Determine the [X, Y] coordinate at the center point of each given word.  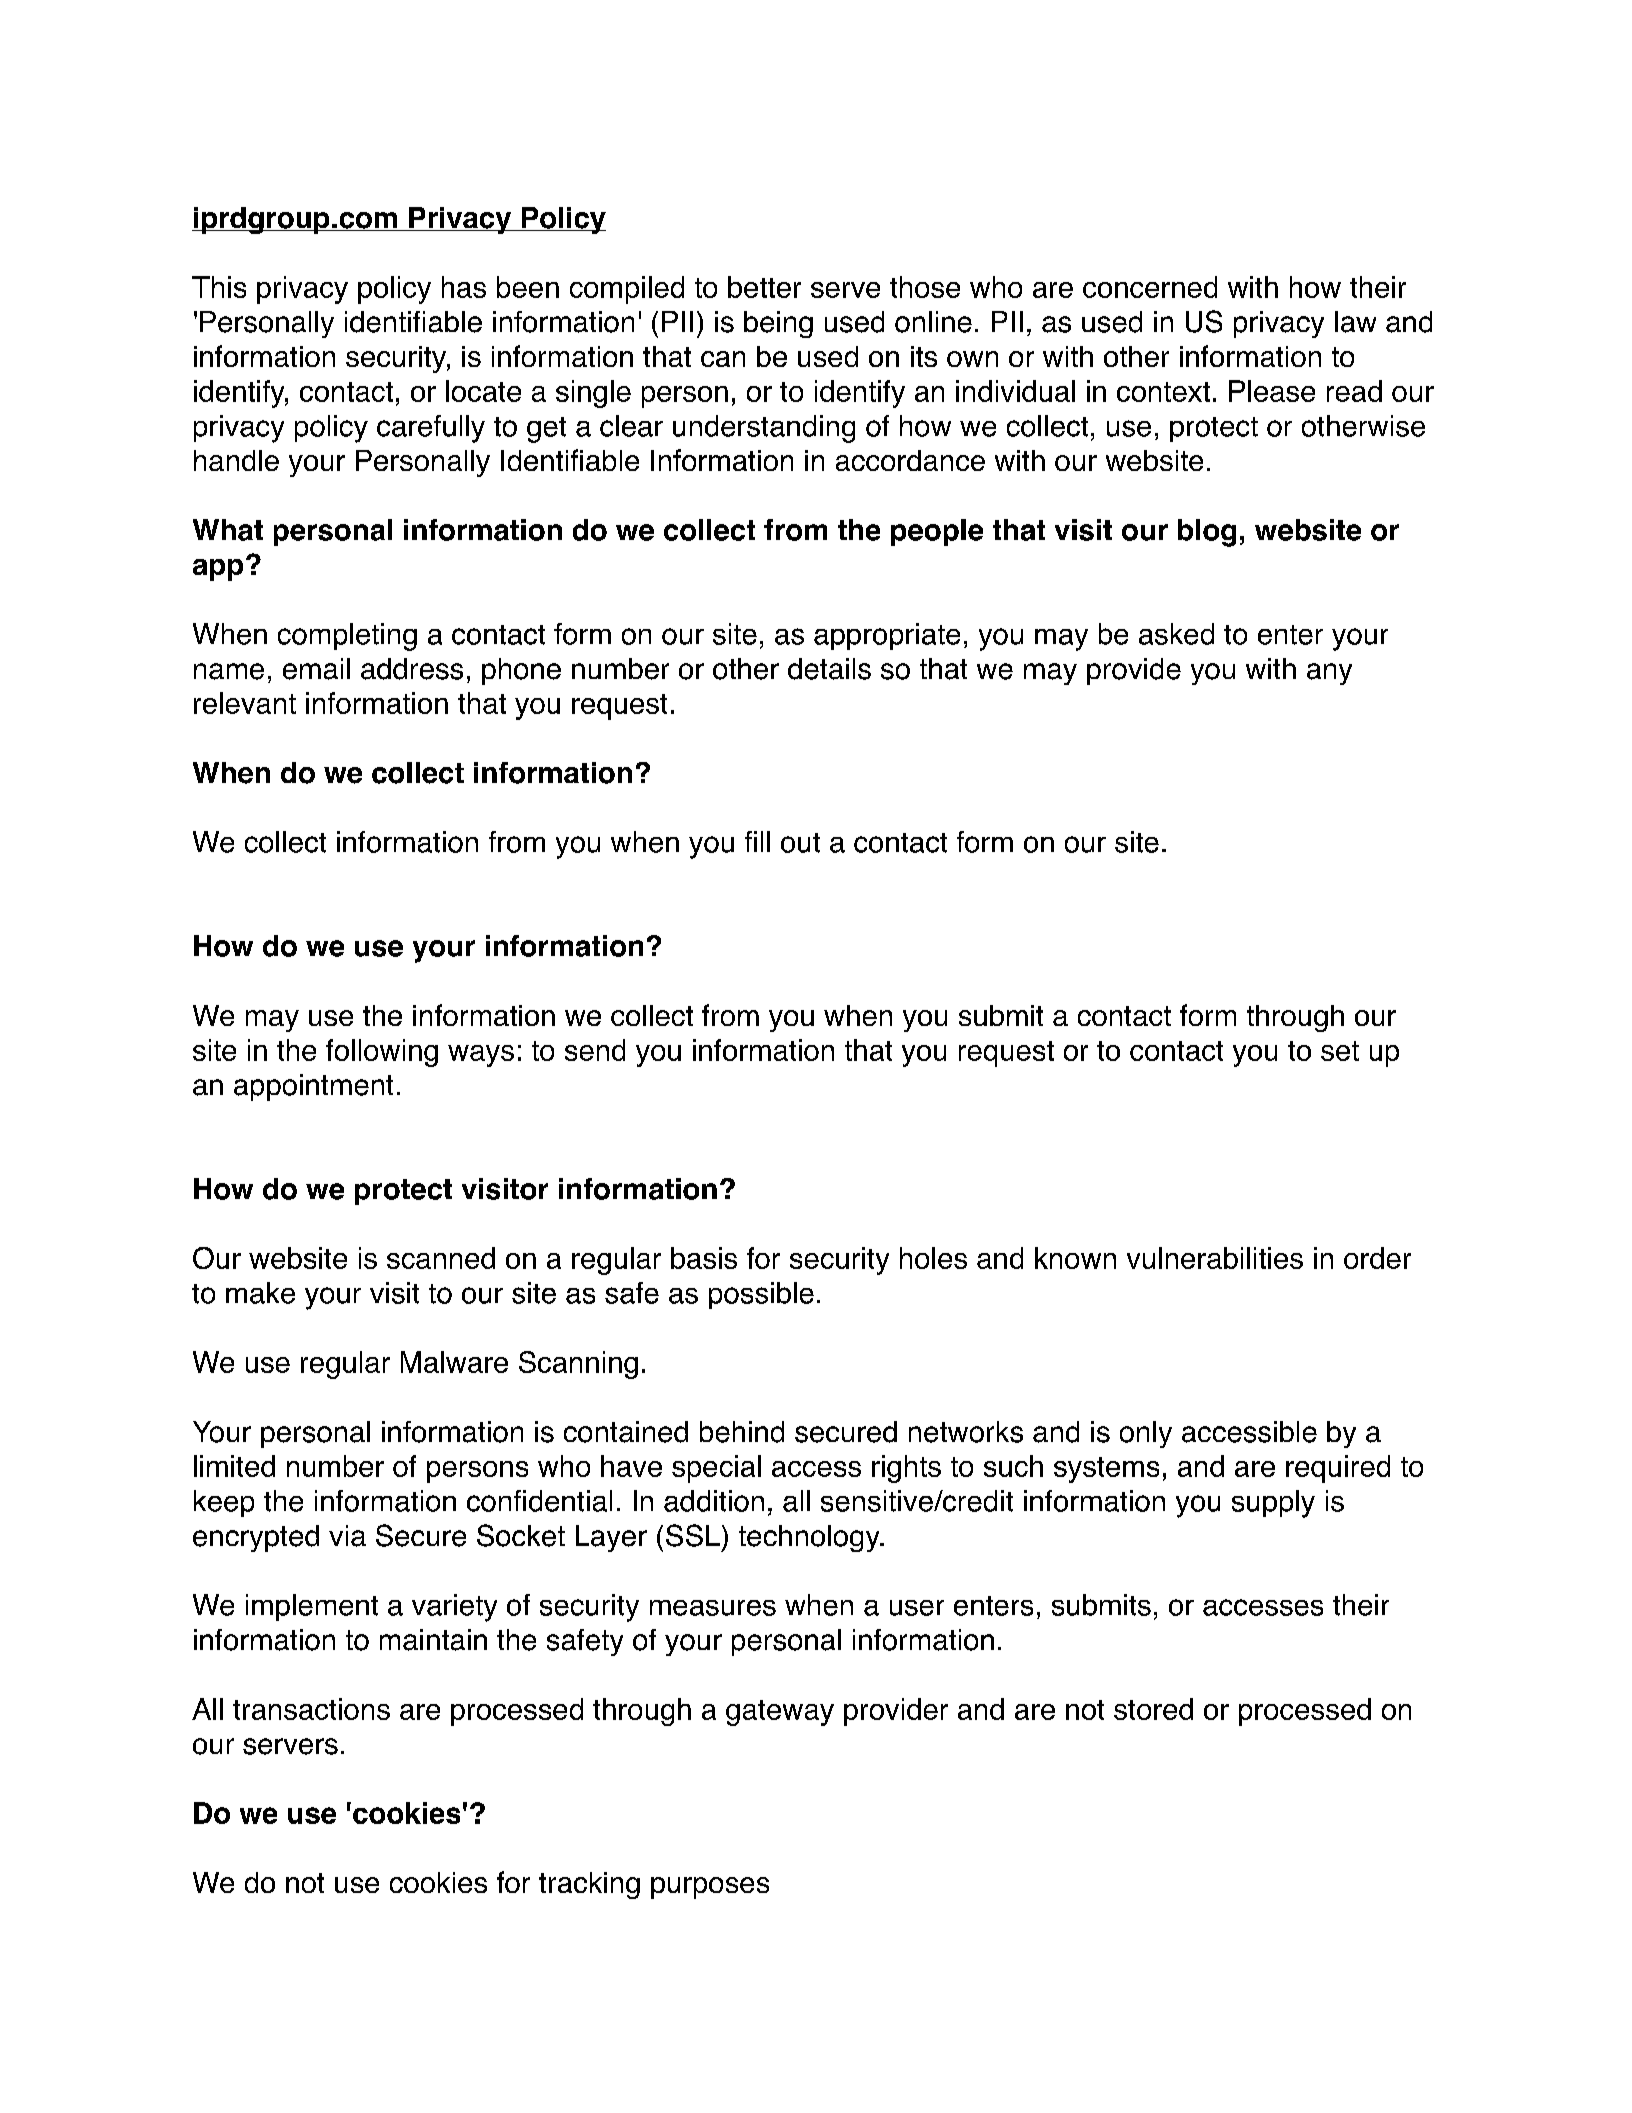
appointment [313, 1087]
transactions [311, 1709]
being [778, 324]
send [595, 1050]
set [1340, 1051]
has [464, 287]
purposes [710, 1888]
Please [1272, 391]
